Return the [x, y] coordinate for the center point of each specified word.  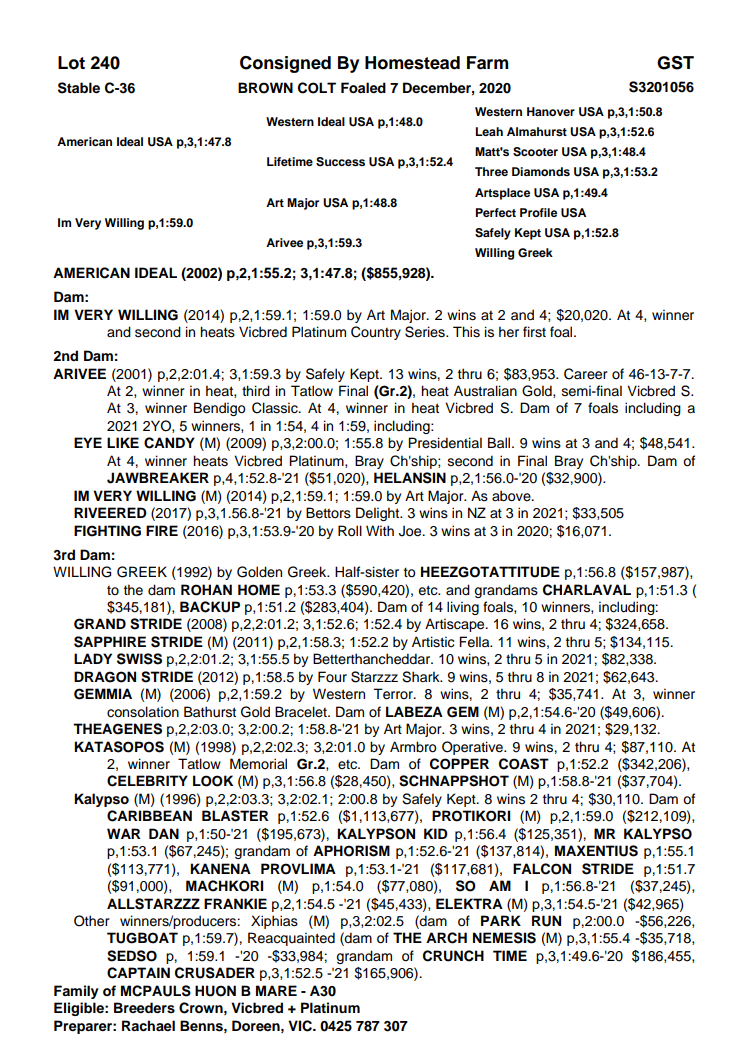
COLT [317, 88]
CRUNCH [453, 956]
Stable [79, 88]
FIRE [162, 530]
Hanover [551, 111]
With [380, 530]
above [512, 496]
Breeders [144, 1008]
